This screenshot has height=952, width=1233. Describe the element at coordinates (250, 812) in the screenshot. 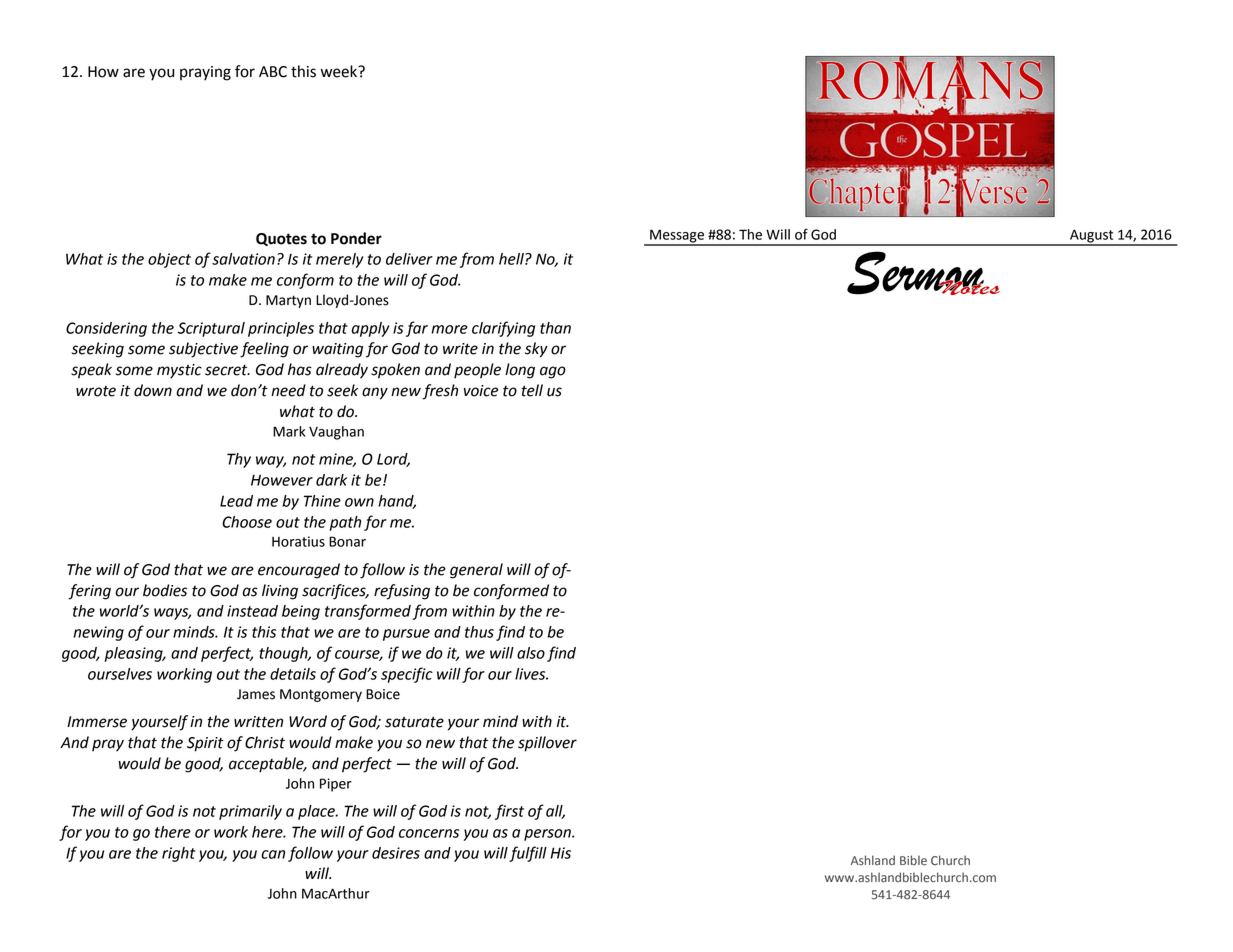

I see `primarily` at that location.
